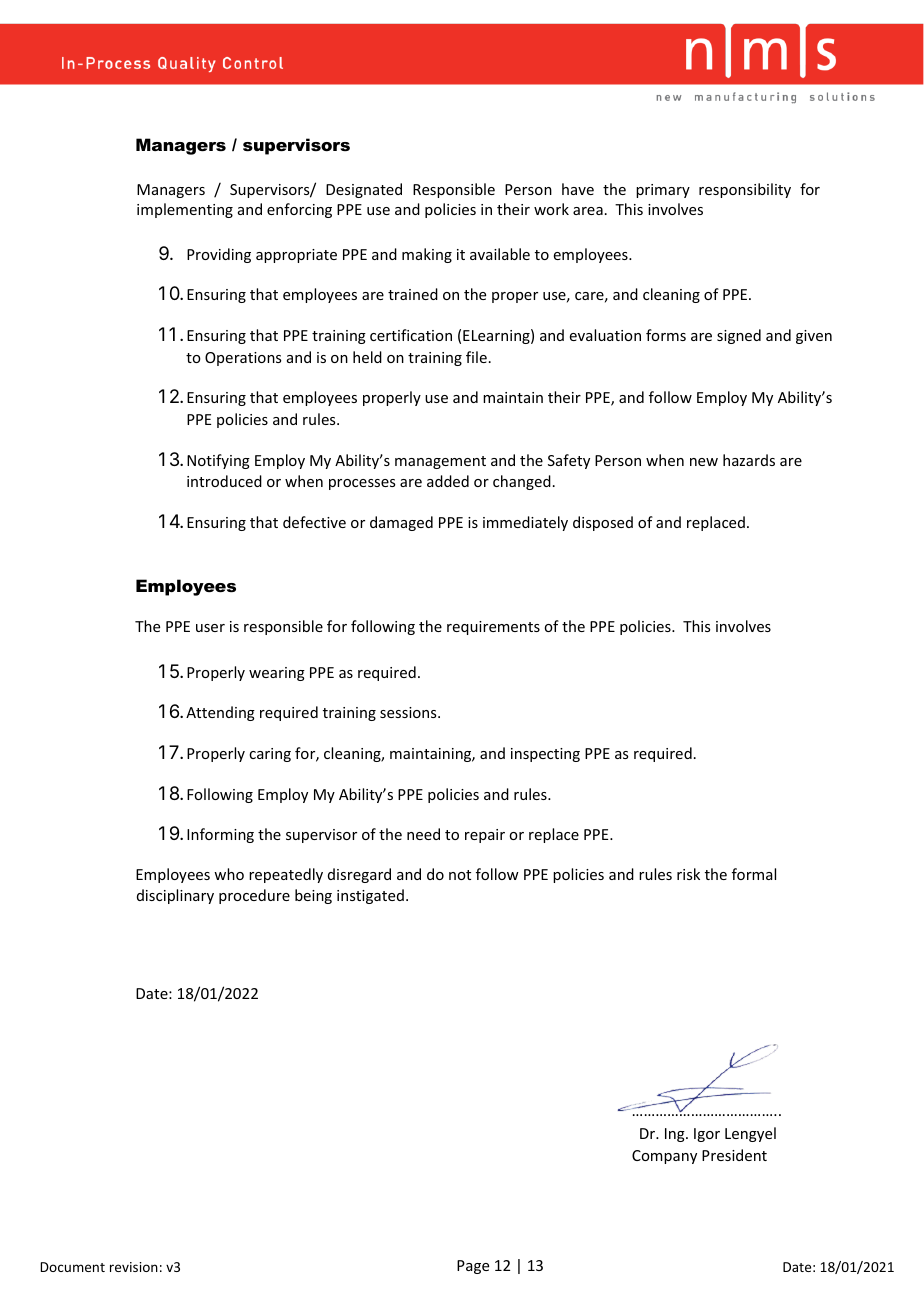  I want to click on instigated, so click(370, 896).
